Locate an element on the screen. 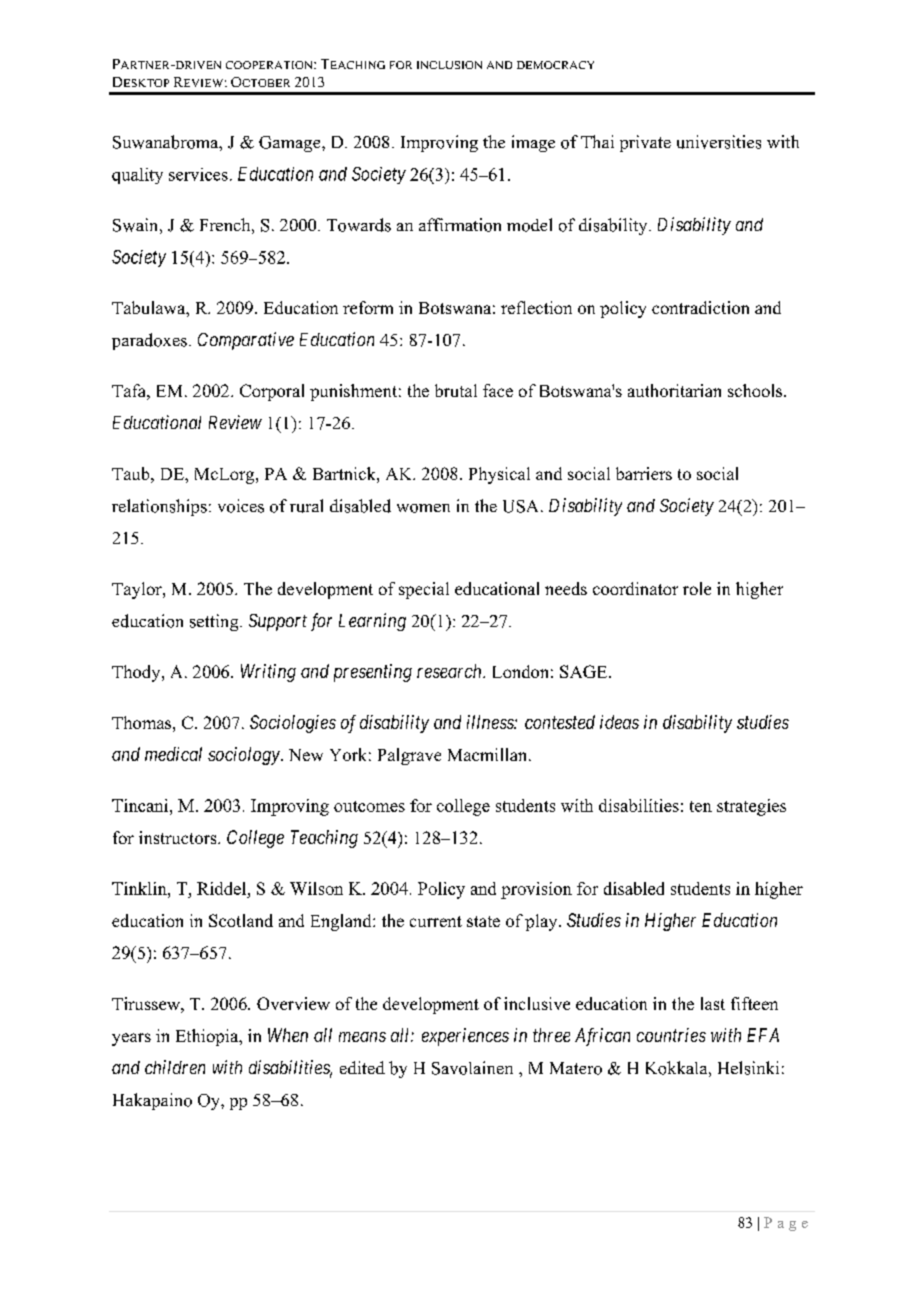 The width and height of the screenshot is (924, 1308). setting is located at coordinates (215, 622).
